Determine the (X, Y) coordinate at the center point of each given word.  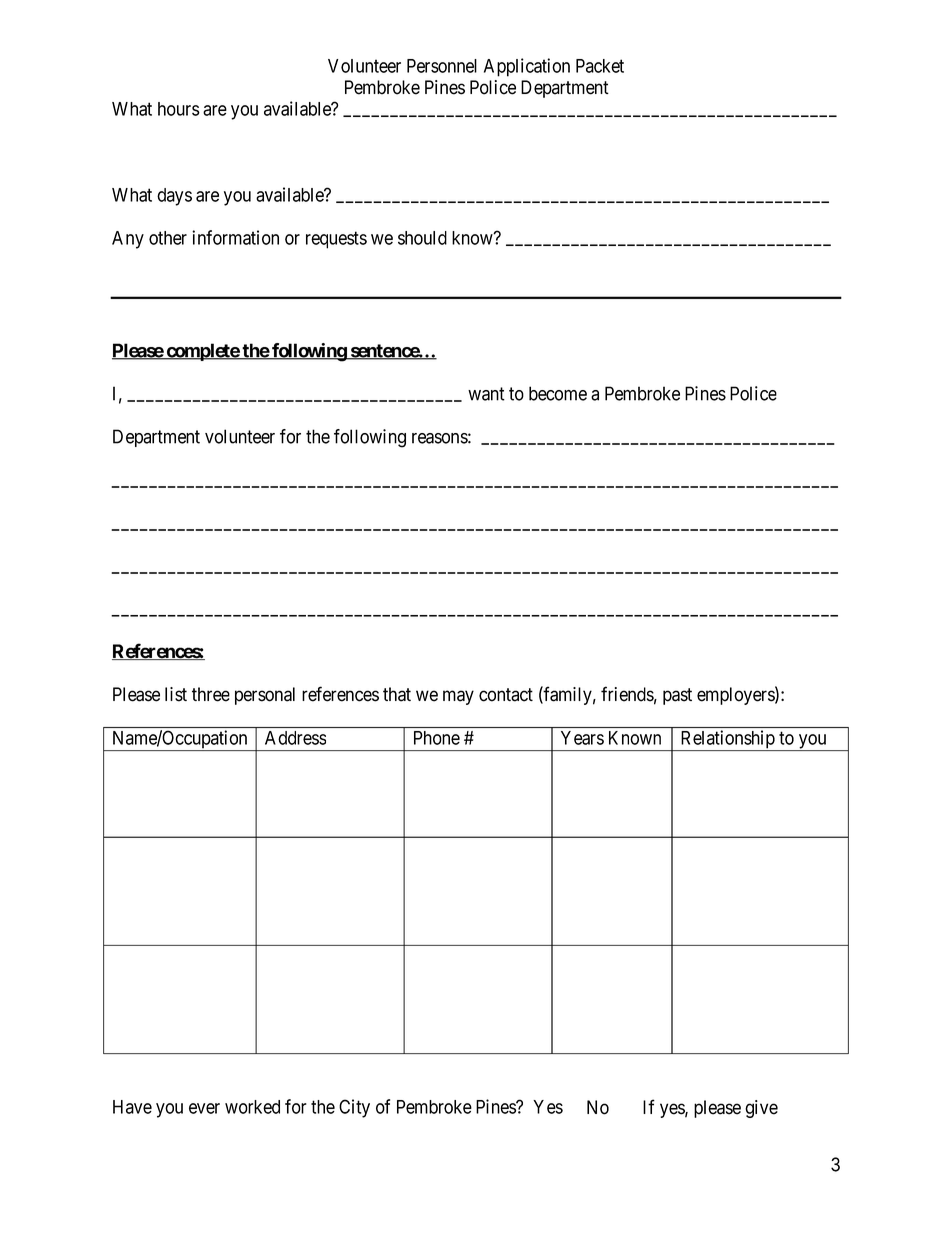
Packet (600, 66)
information (235, 237)
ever (204, 1108)
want (486, 394)
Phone (437, 738)
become (558, 393)
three (211, 694)
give (761, 1109)
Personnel (442, 66)
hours (179, 109)
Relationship (727, 740)
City (354, 1108)
